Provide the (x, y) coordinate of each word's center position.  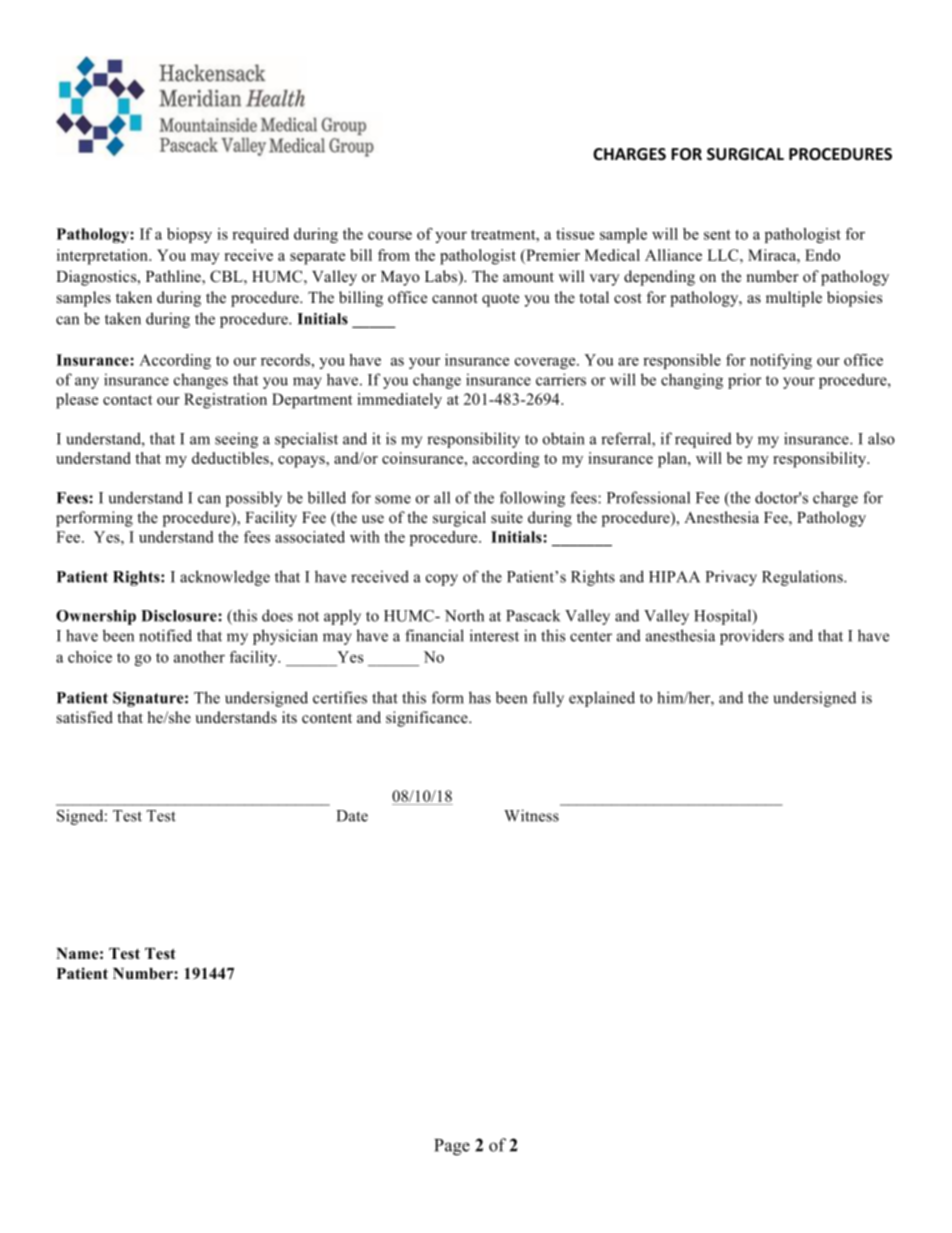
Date (352, 816)
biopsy (189, 235)
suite (507, 517)
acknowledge (225, 578)
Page (452, 1147)
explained (602, 699)
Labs (442, 276)
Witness (531, 815)
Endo (822, 255)
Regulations (803, 578)
